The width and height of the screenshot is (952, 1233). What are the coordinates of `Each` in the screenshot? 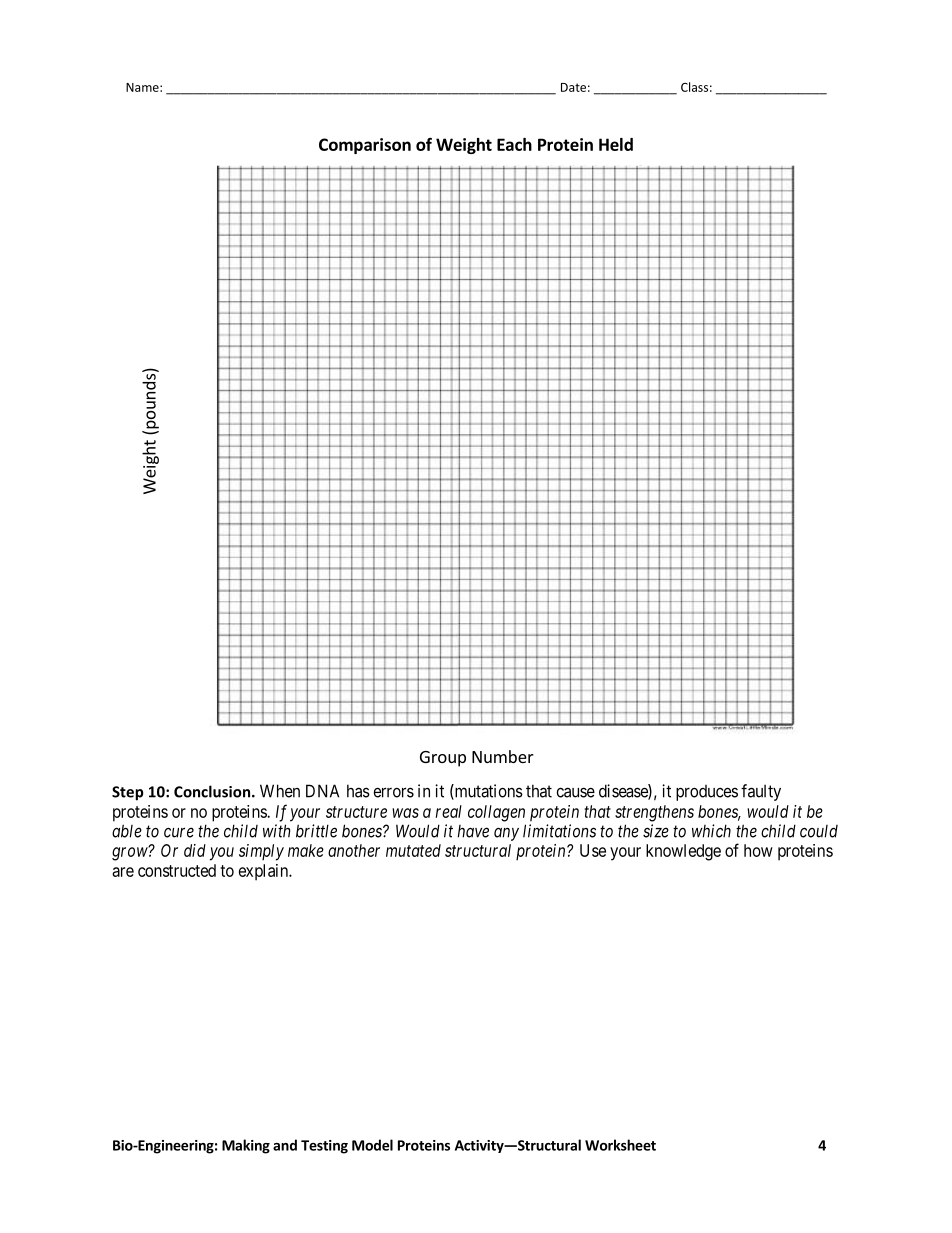 It's located at (514, 144).
